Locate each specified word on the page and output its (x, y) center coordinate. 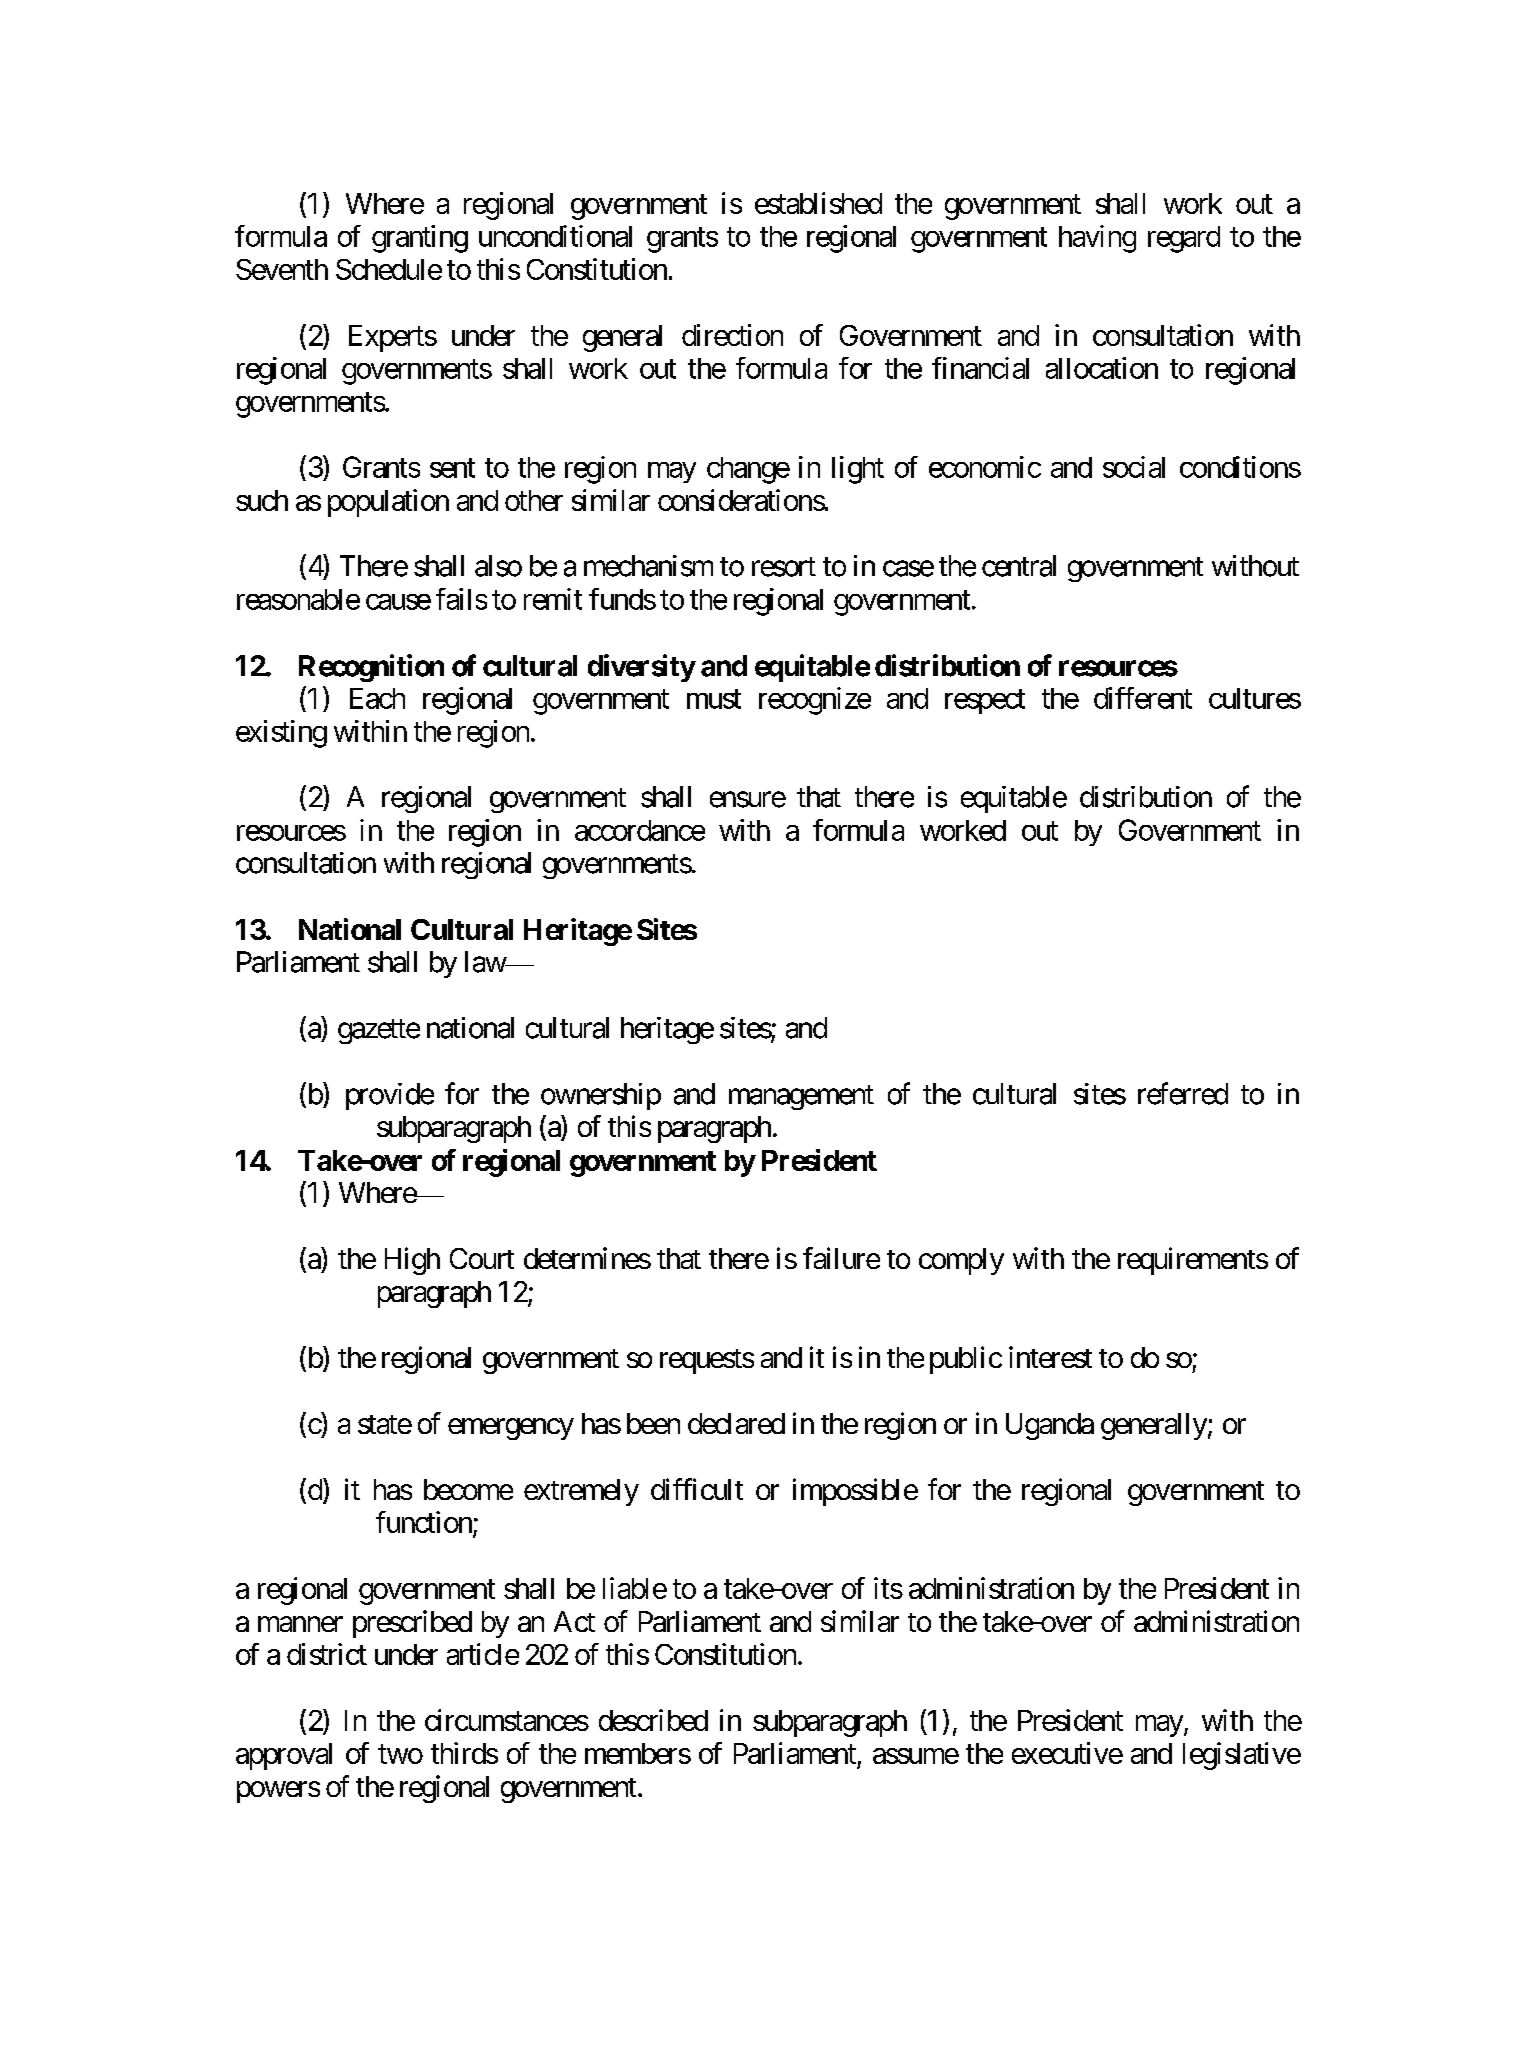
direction (732, 335)
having (1097, 239)
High (412, 1261)
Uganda (1050, 1426)
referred (1183, 1093)
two (400, 1754)
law (486, 962)
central (1019, 566)
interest (1050, 1357)
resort (784, 567)
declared (736, 1423)
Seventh (282, 269)
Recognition (371, 668)
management (801, 1097)
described (653, 1720)
